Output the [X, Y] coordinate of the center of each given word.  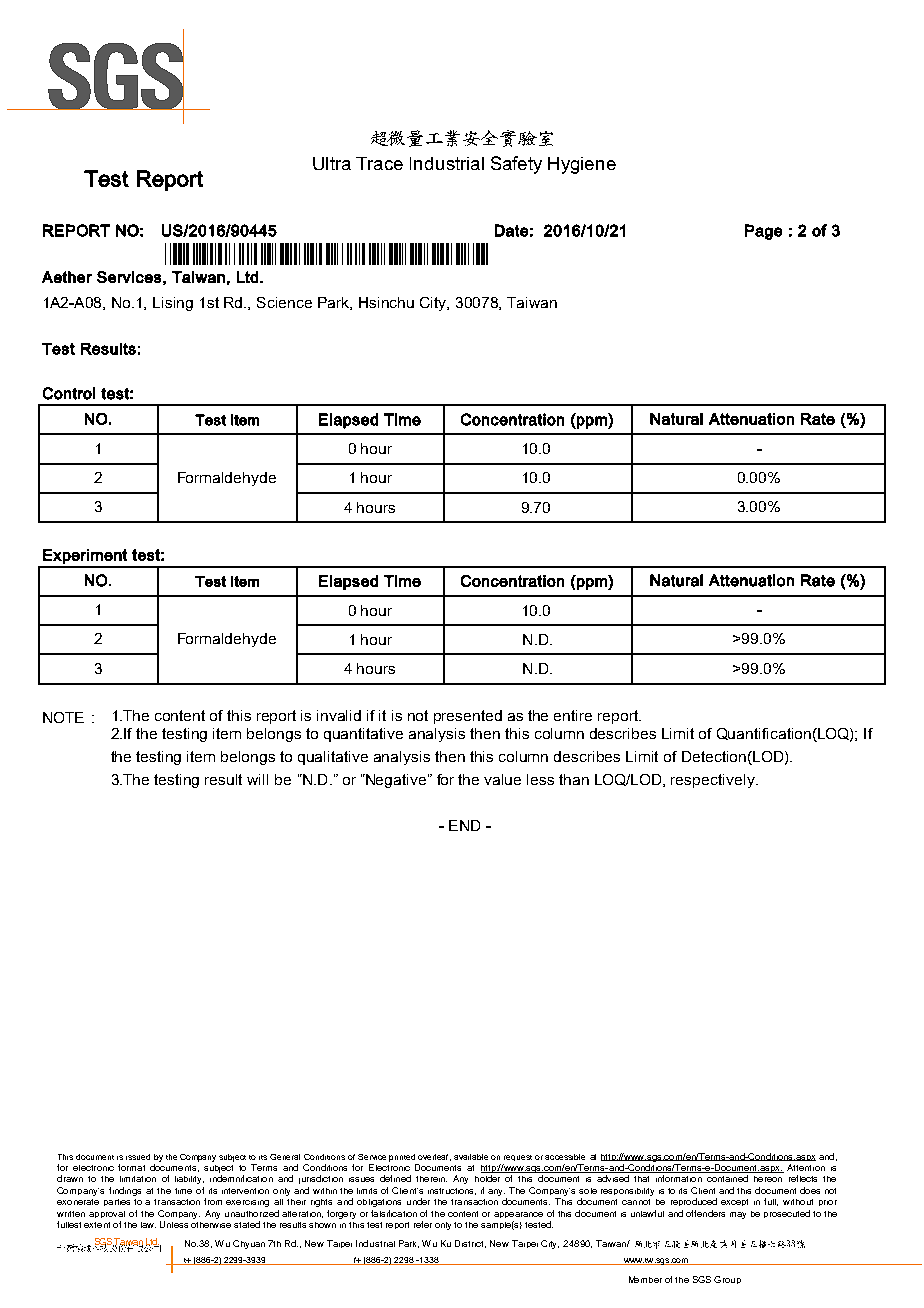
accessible [565, 1157]
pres [448, 718]
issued [138, 1157]
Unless [174, 1224]
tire [581, 715]
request [518, 1158]
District [470, 1244]
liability [189, 1180]
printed [402, 1158]
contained [727, 1178]
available [471, 1157]
